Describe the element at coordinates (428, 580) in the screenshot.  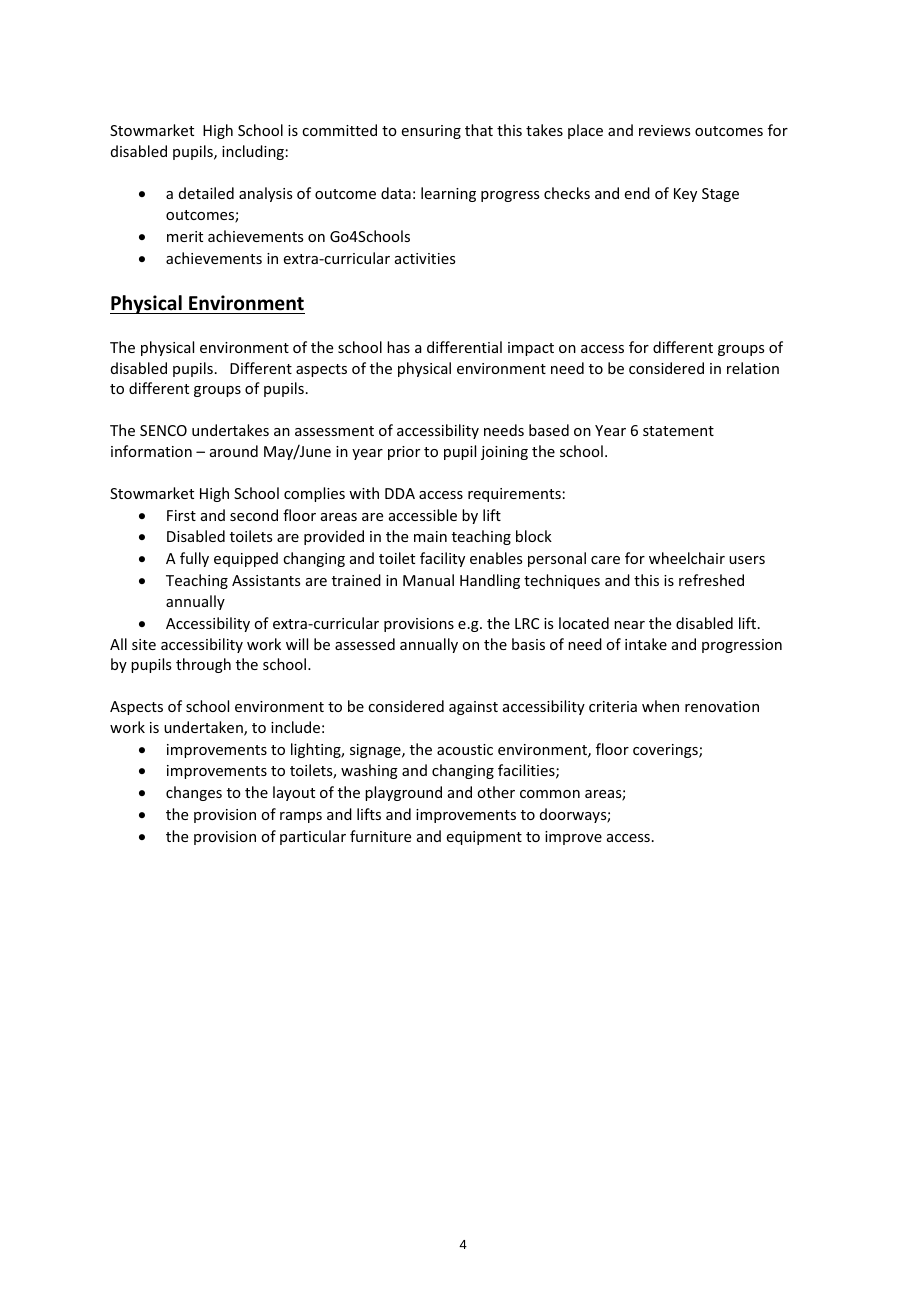
I see `Manual` at that location.
